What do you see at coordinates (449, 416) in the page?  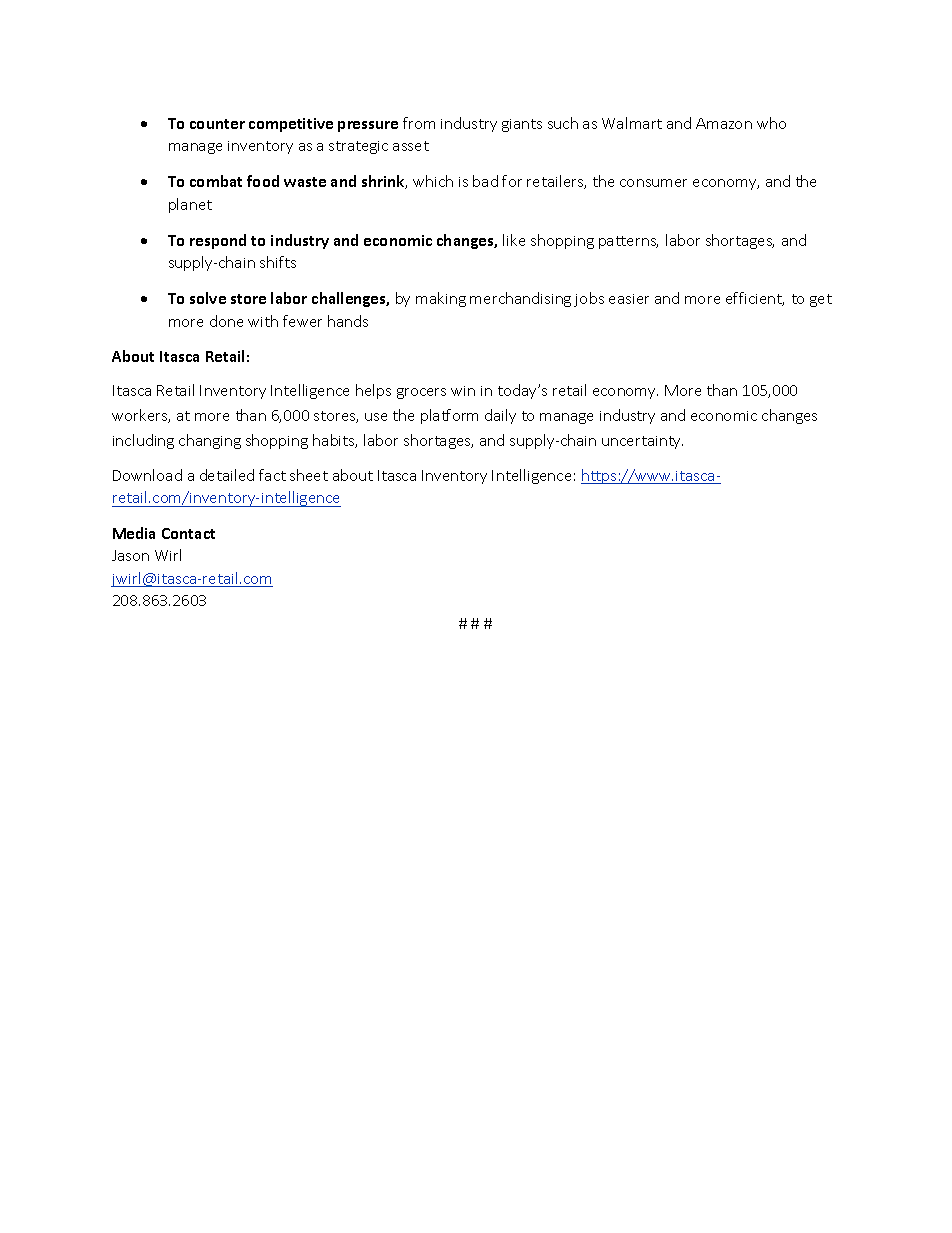 I see `platform` at bounding box center [449, 416].
